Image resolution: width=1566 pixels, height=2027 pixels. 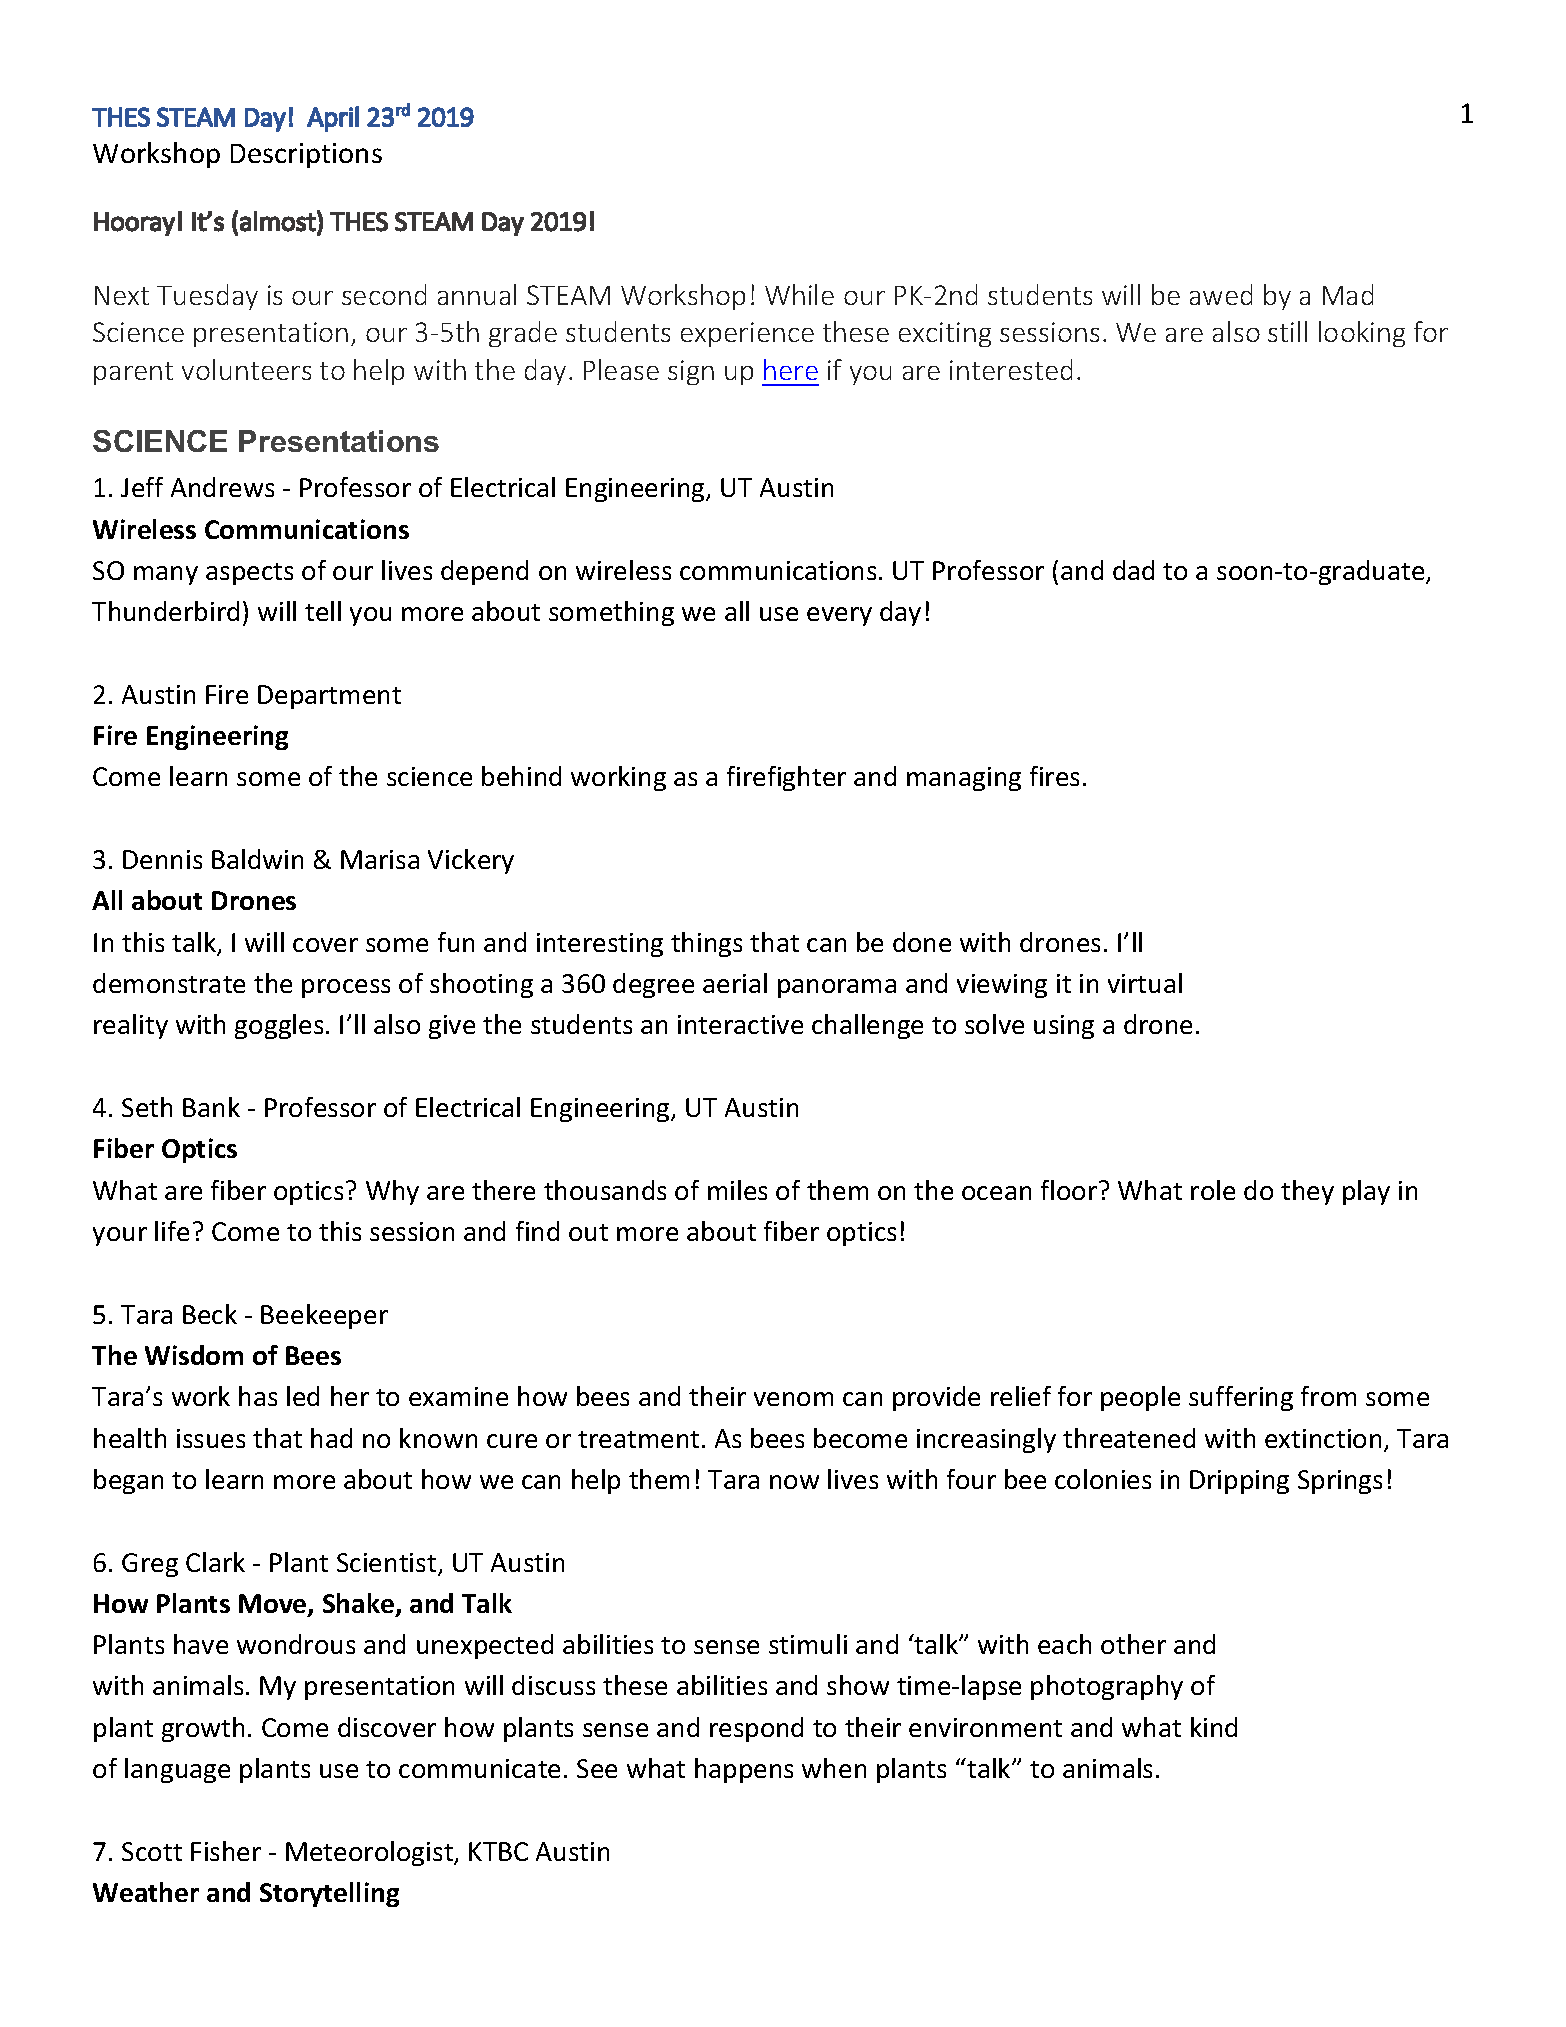 What do you see at coordinates (324, 1316) in the page?
I see `Beekeeper` at bounding box center [324, 1316].
